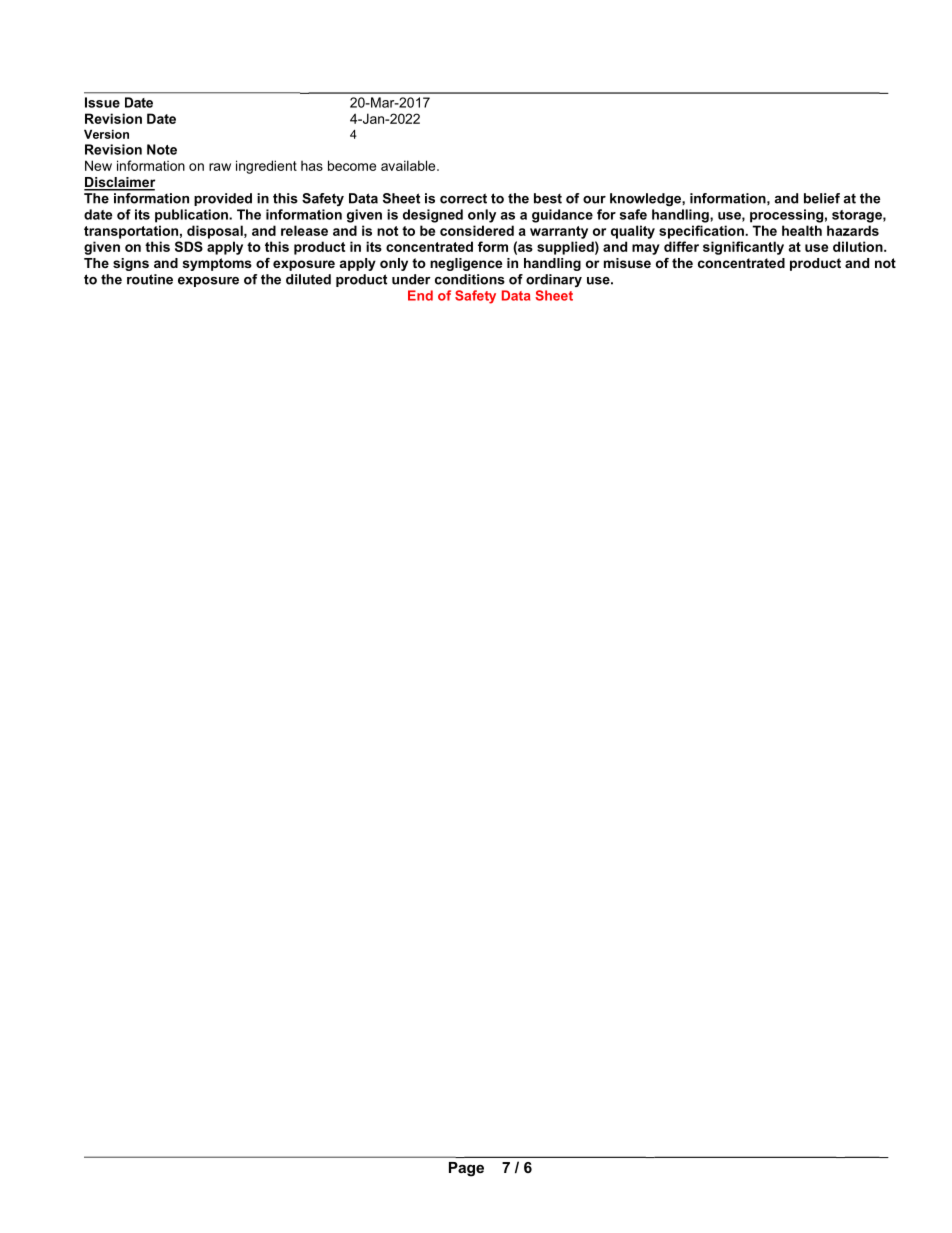  Describe the element at coordinates (308, 279) in the page. I see `diluted` at that location.
